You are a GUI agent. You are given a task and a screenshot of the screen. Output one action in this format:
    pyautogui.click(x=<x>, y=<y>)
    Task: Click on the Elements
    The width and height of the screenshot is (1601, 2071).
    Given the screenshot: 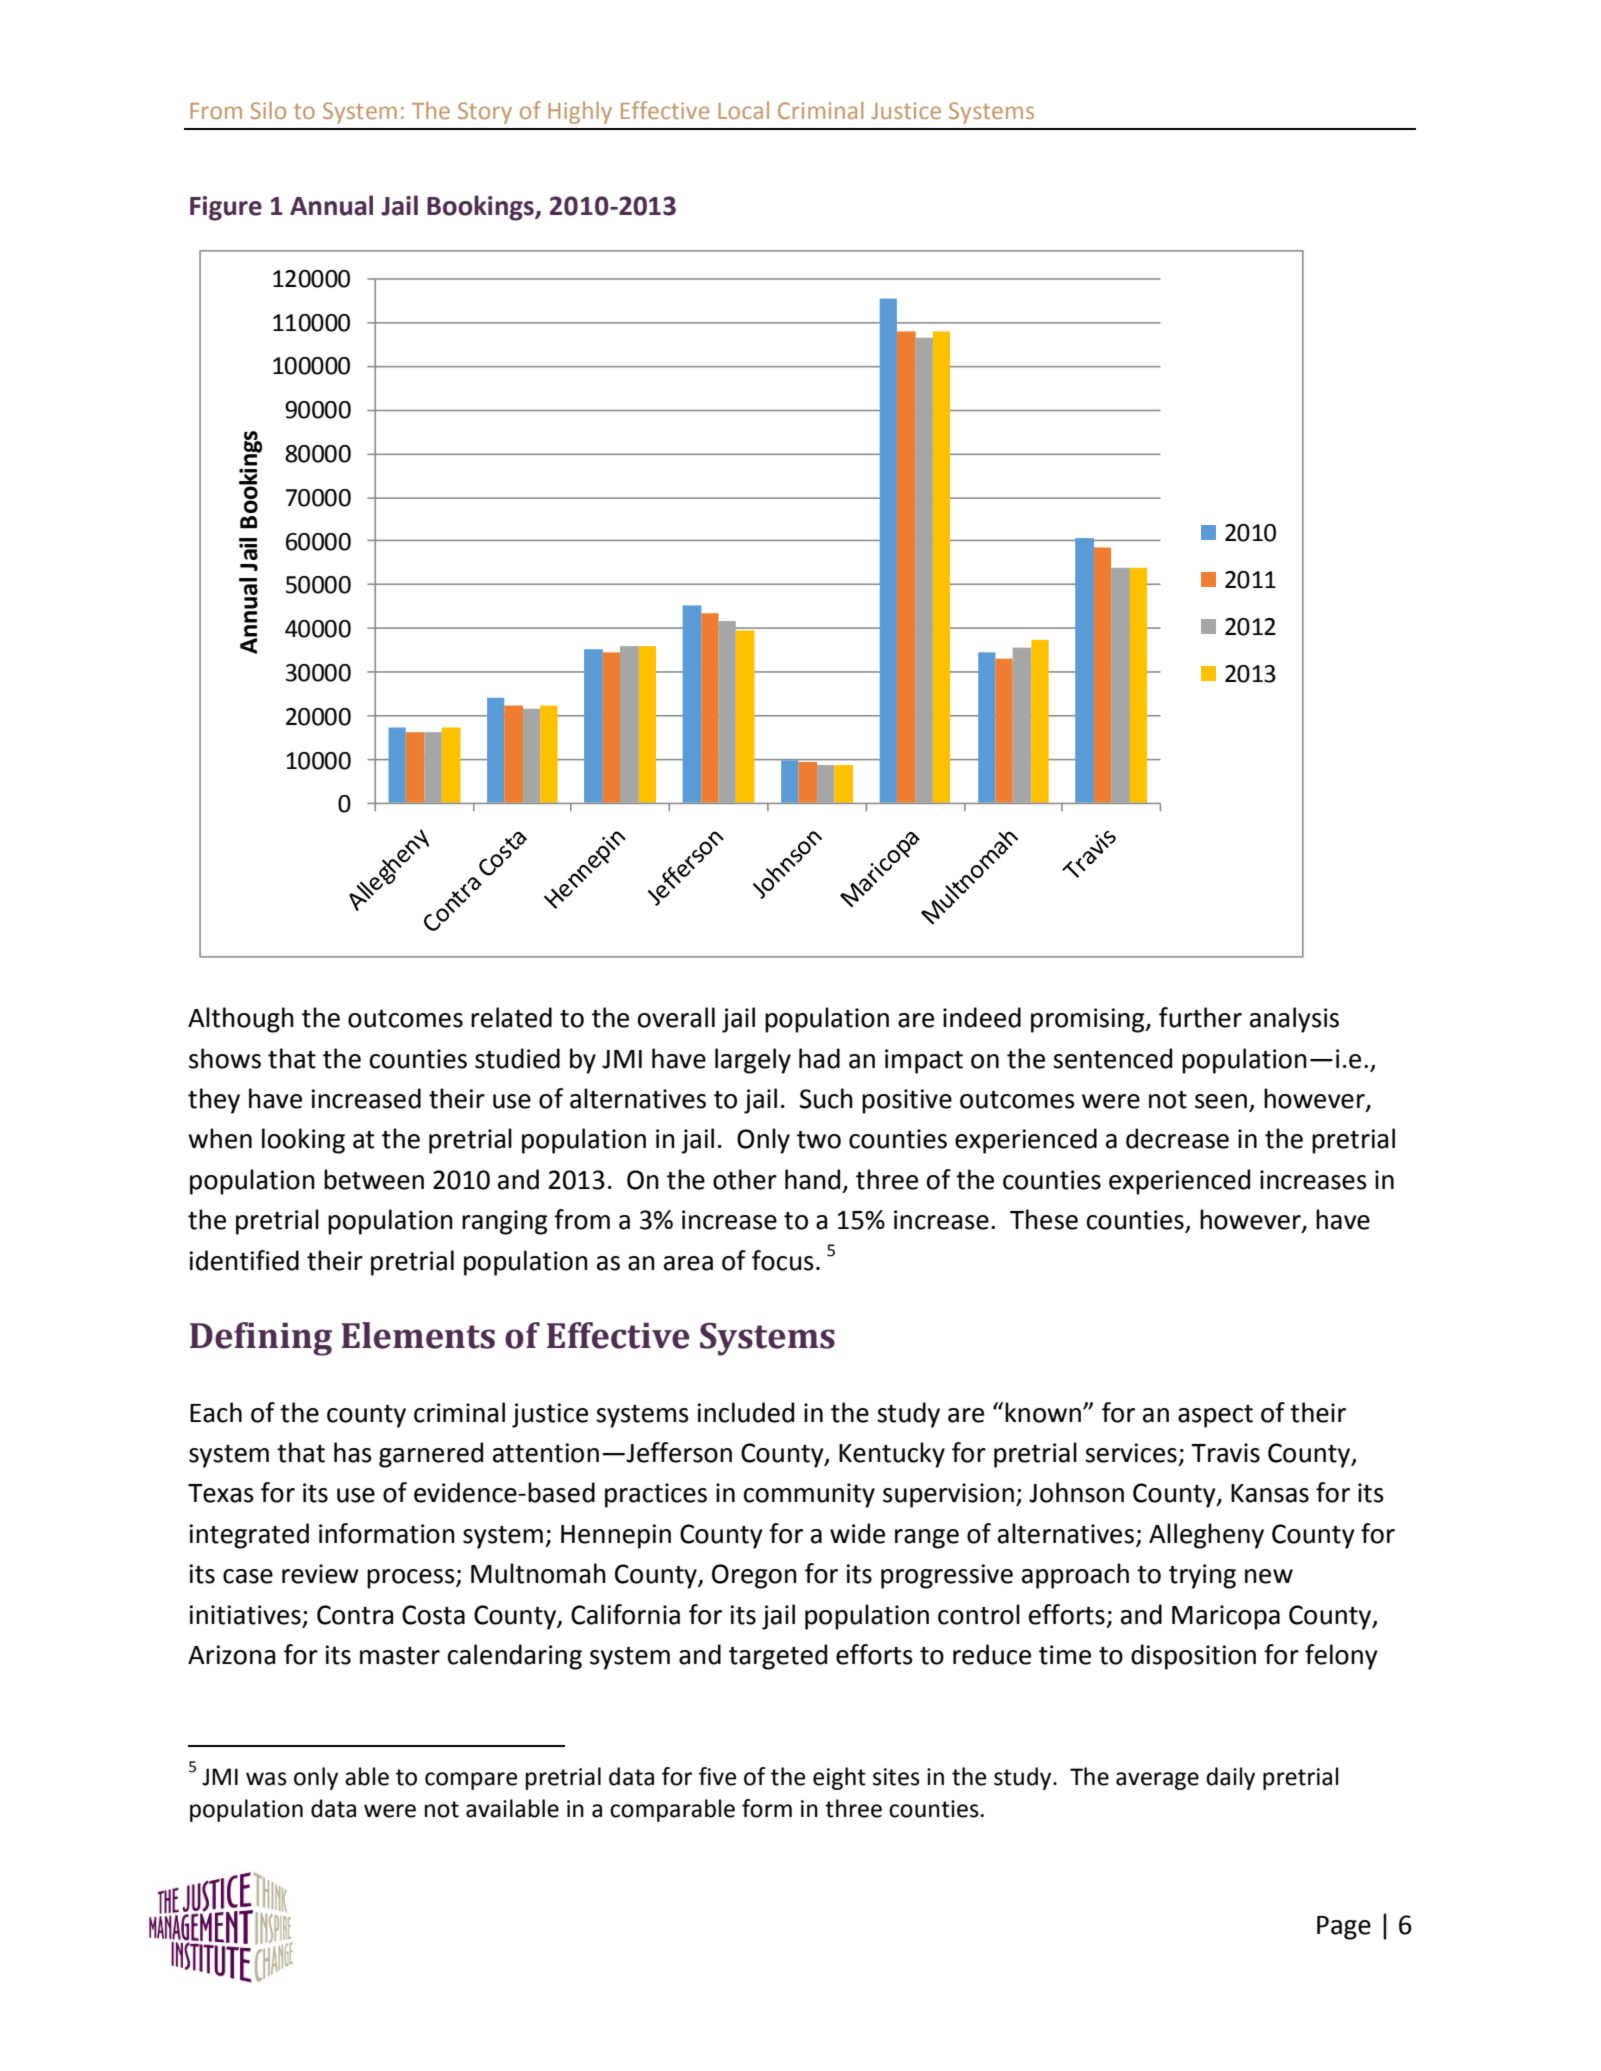 What is the action you would take?
    pyautogui.click(x=418, y=1335)
